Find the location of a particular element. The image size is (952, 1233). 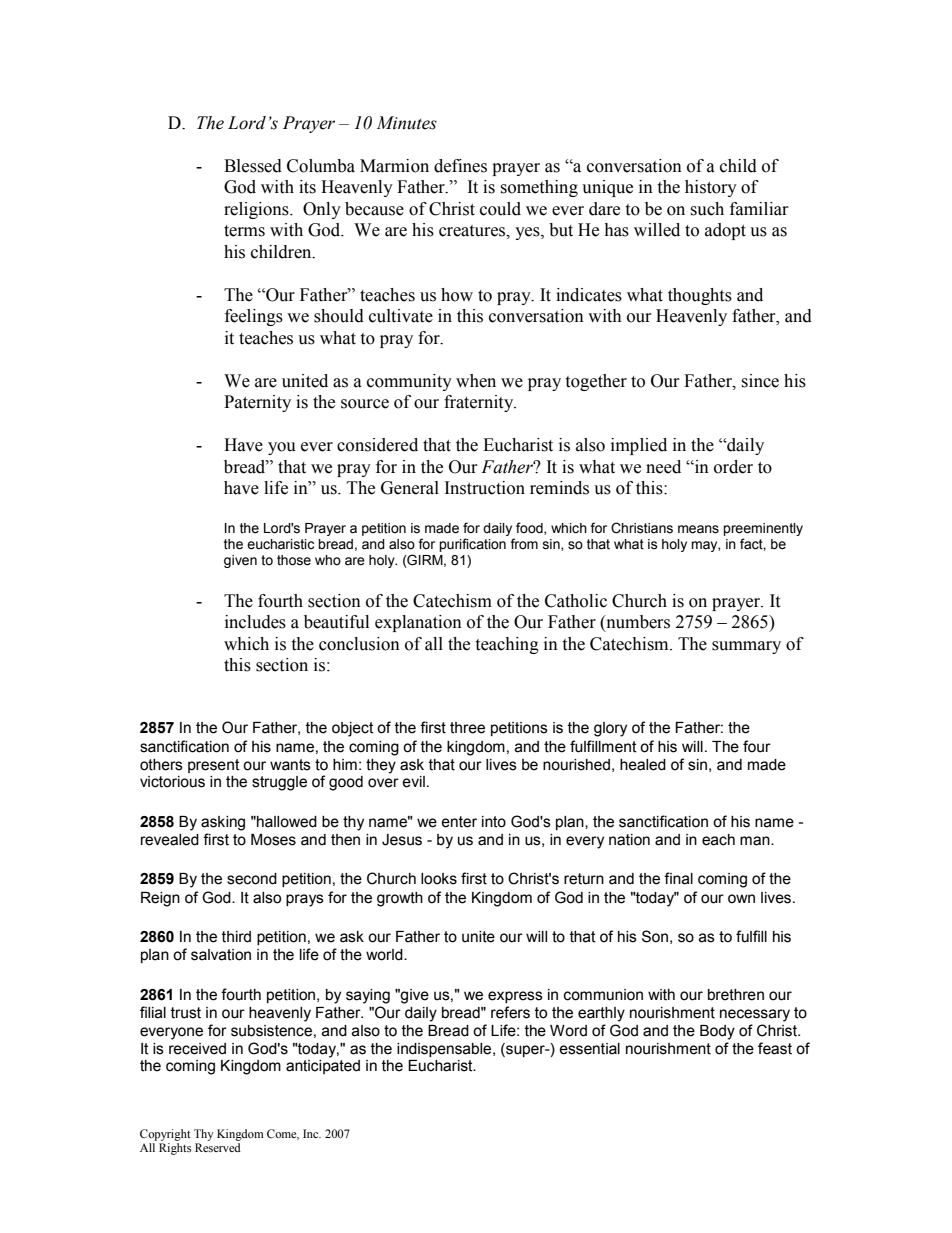

you is located at coordinates (282, 448).
